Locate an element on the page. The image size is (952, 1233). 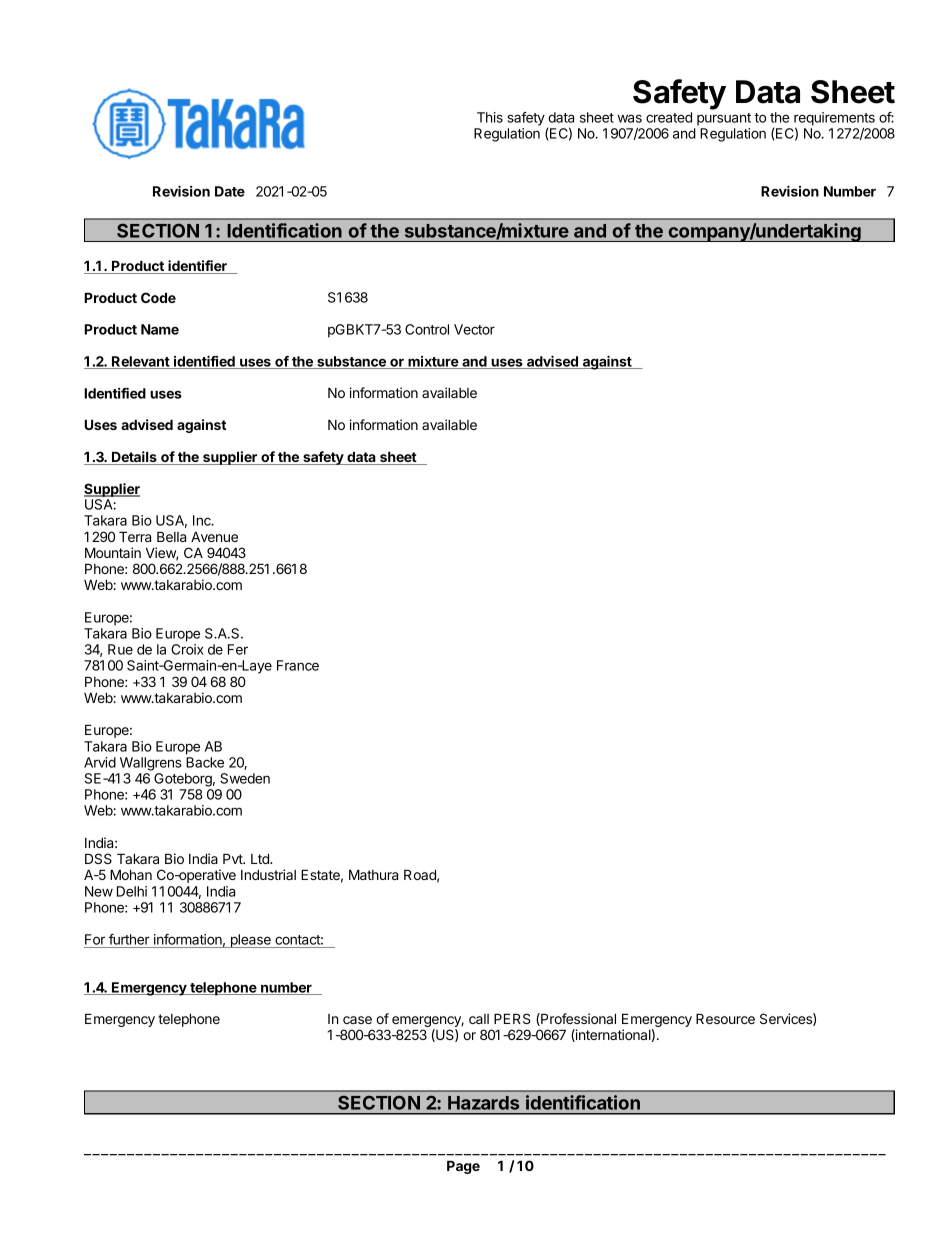
France is located at coordinates (298, 665).
